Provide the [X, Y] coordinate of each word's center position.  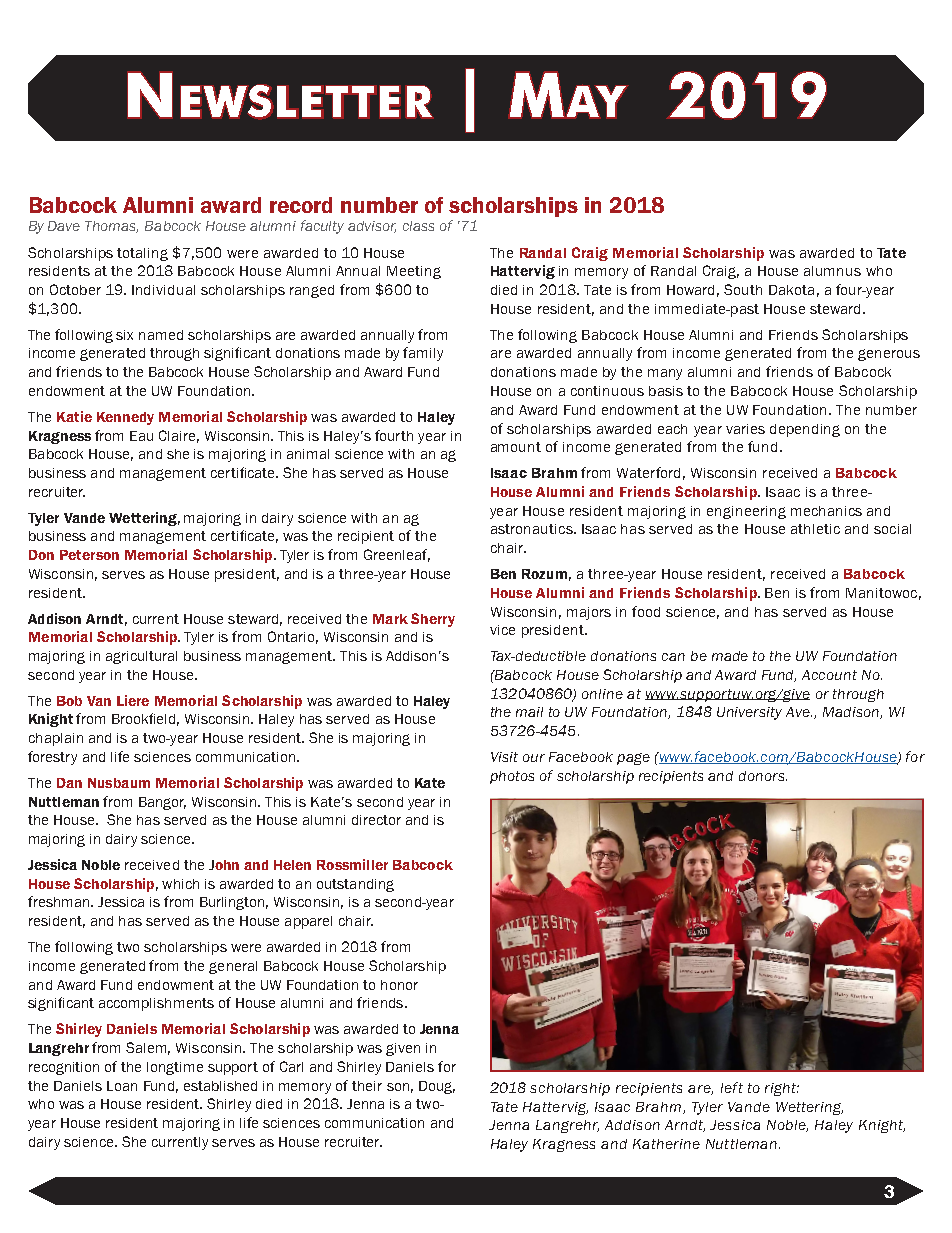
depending [805, 430]
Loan [122, 1086]
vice [502, 630]
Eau [141, 436]
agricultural [141, 657]
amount [516, 447]
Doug [437, 1087]
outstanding [355, 885]
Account [829, 675]
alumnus [832, 271]
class [418, 226]
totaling [142, 254]
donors [763, 776]
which [180, 884]
